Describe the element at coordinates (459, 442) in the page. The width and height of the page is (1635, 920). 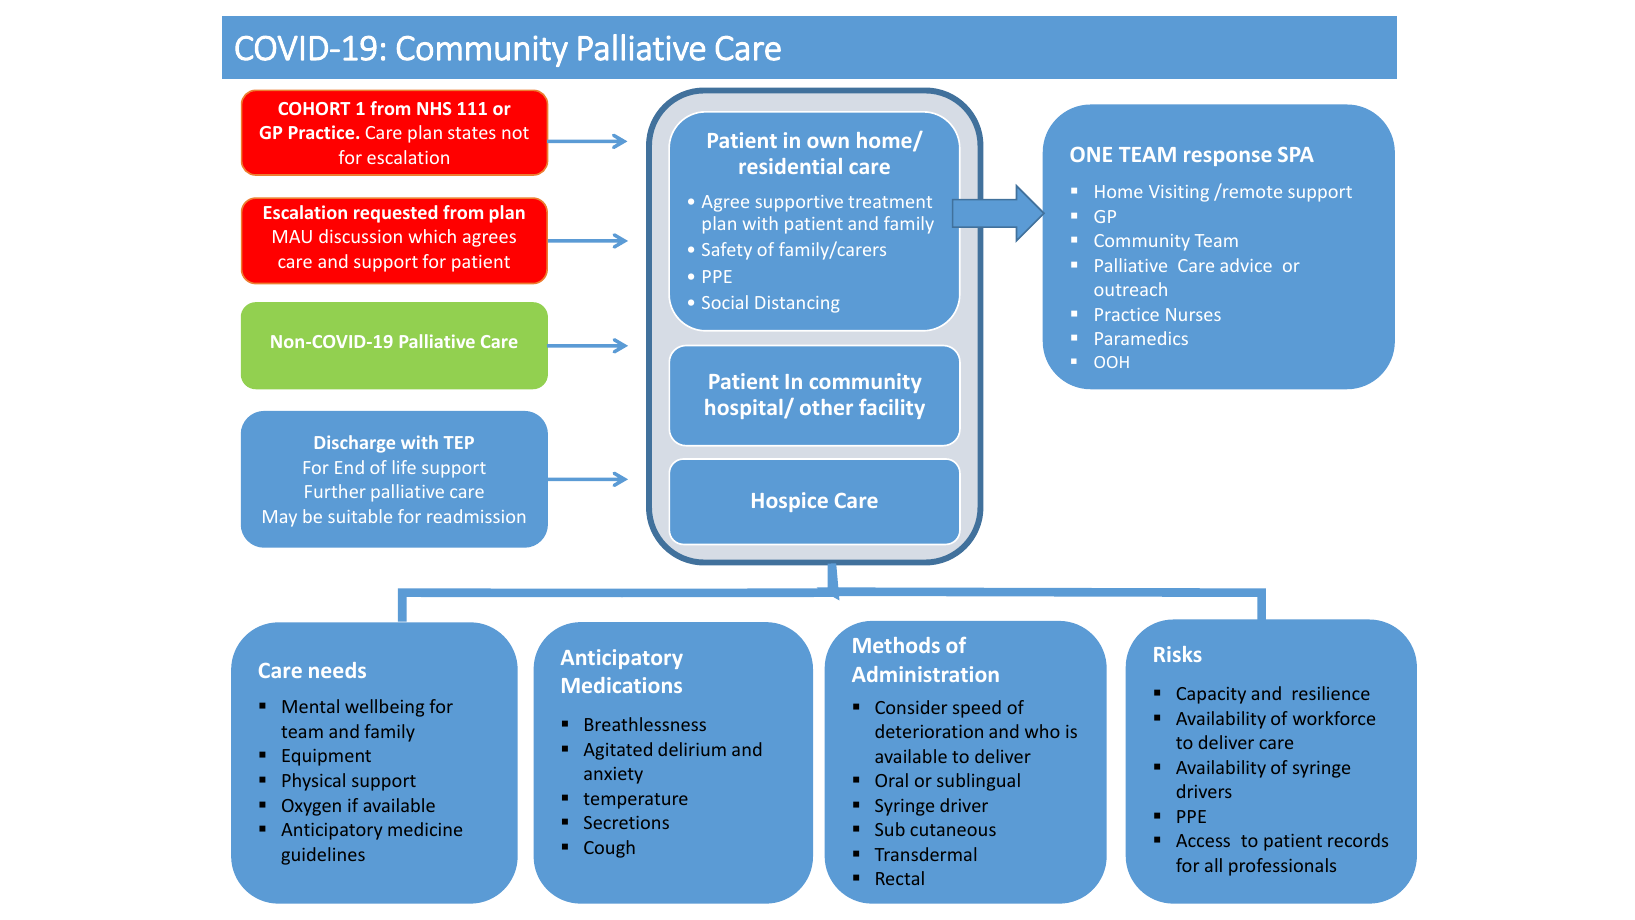
I see `TEP` at that location.
